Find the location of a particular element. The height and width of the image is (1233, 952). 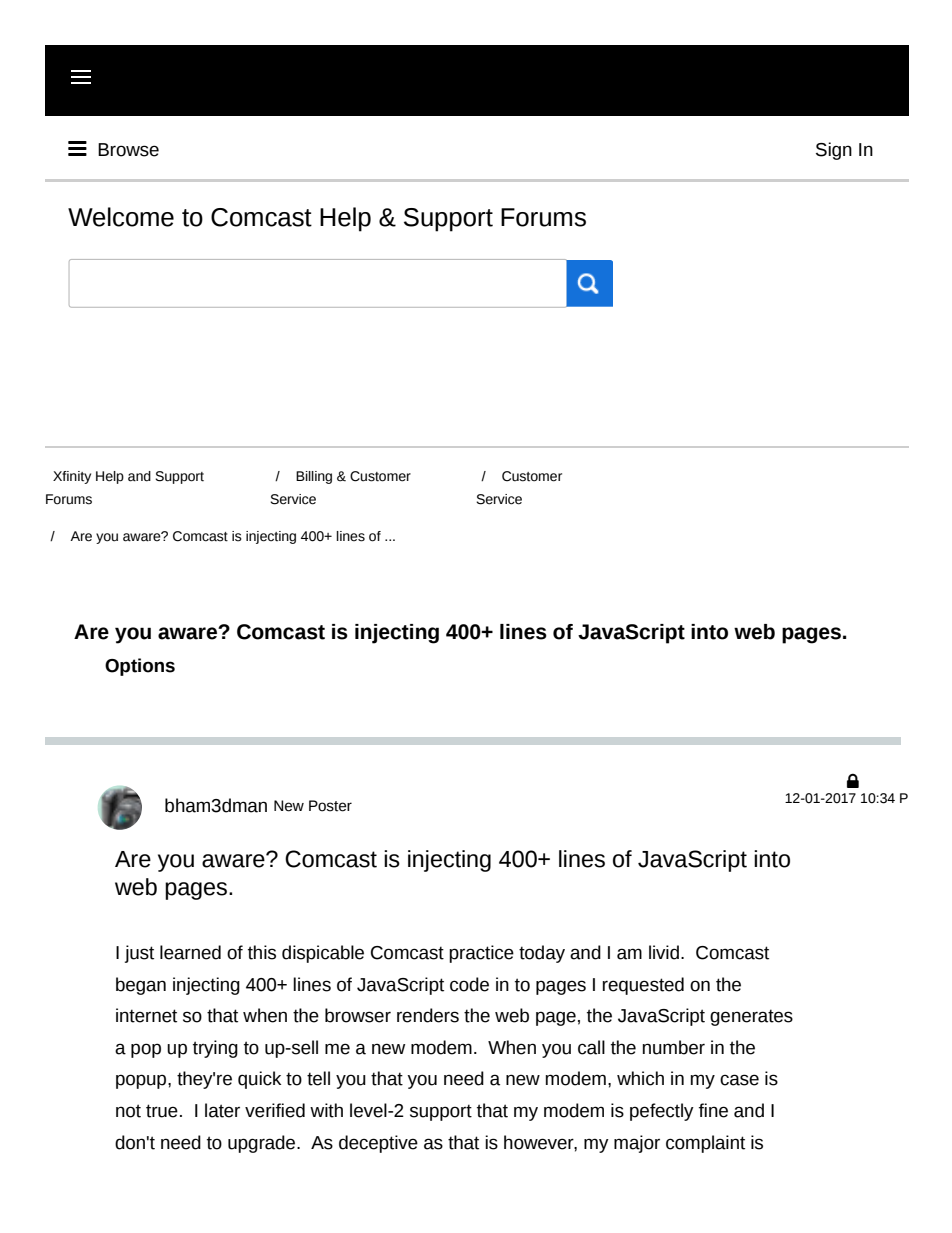

Billing is located at coordinates (314, 477).
